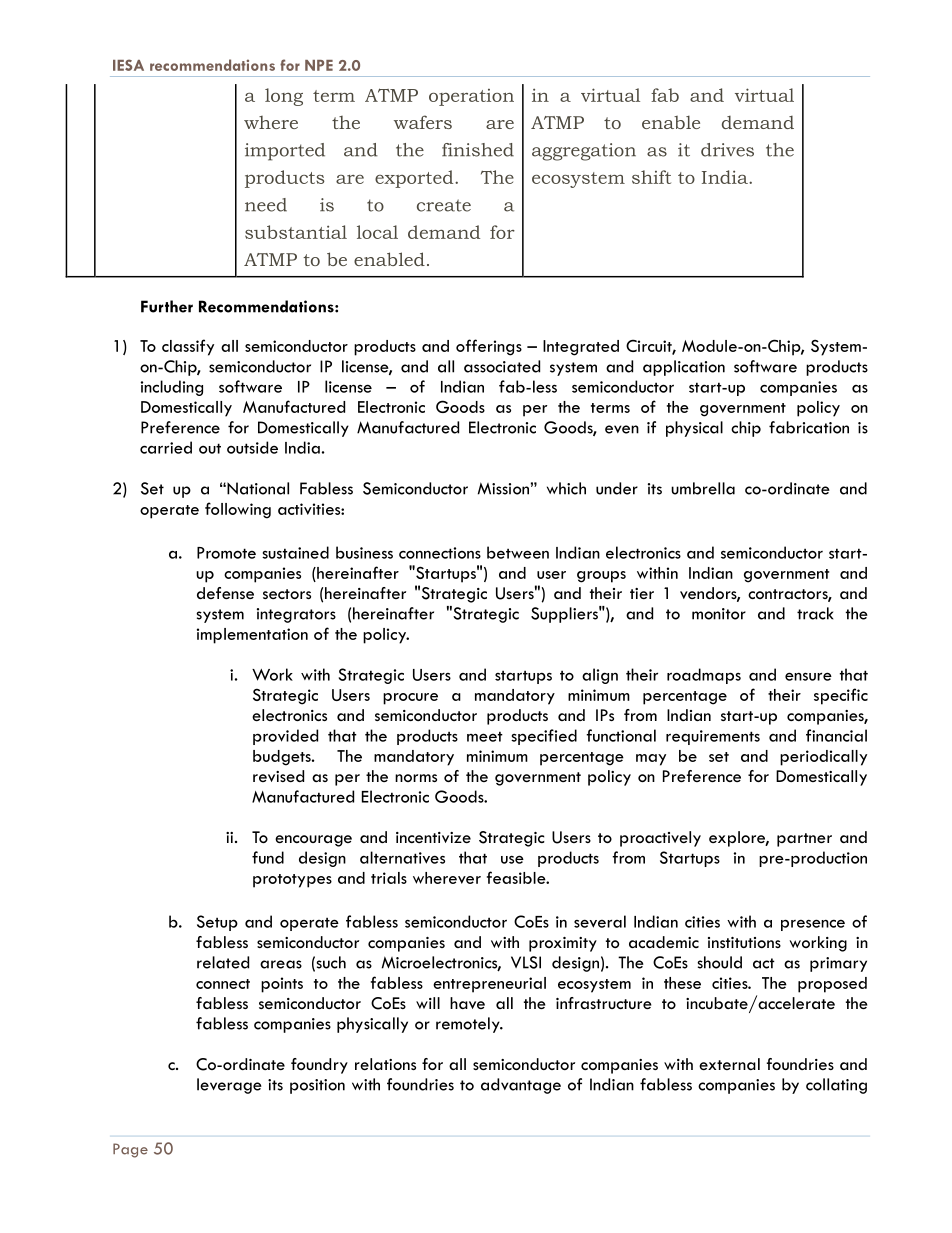 The height and width of the screenshot is (1233, 952). Describe the element at coordinates (729, 1064) in the screenshot. I see `external` at that location.
